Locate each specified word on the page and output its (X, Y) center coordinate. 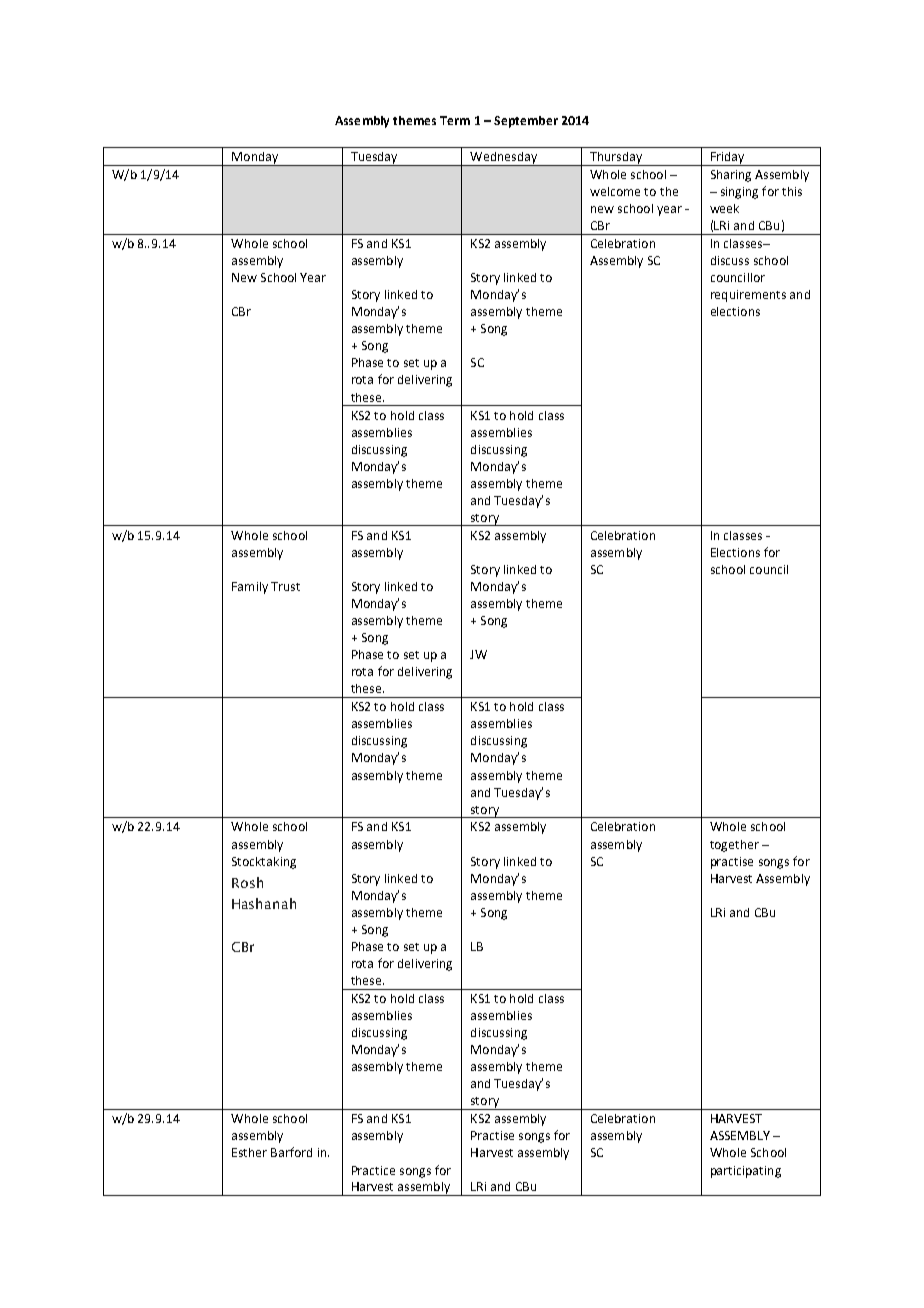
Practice (373, 1170)
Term (455, 120)
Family (250, 588)
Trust (285, 586)
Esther (249, 1152)
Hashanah (264, 903)
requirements (748, 296)
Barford (291, 1152)
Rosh (247, 882)
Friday (727, 159)
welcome (615, 191)
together (734, 846)
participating (746, 1172)
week (724, 208)
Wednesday (503, 159)
